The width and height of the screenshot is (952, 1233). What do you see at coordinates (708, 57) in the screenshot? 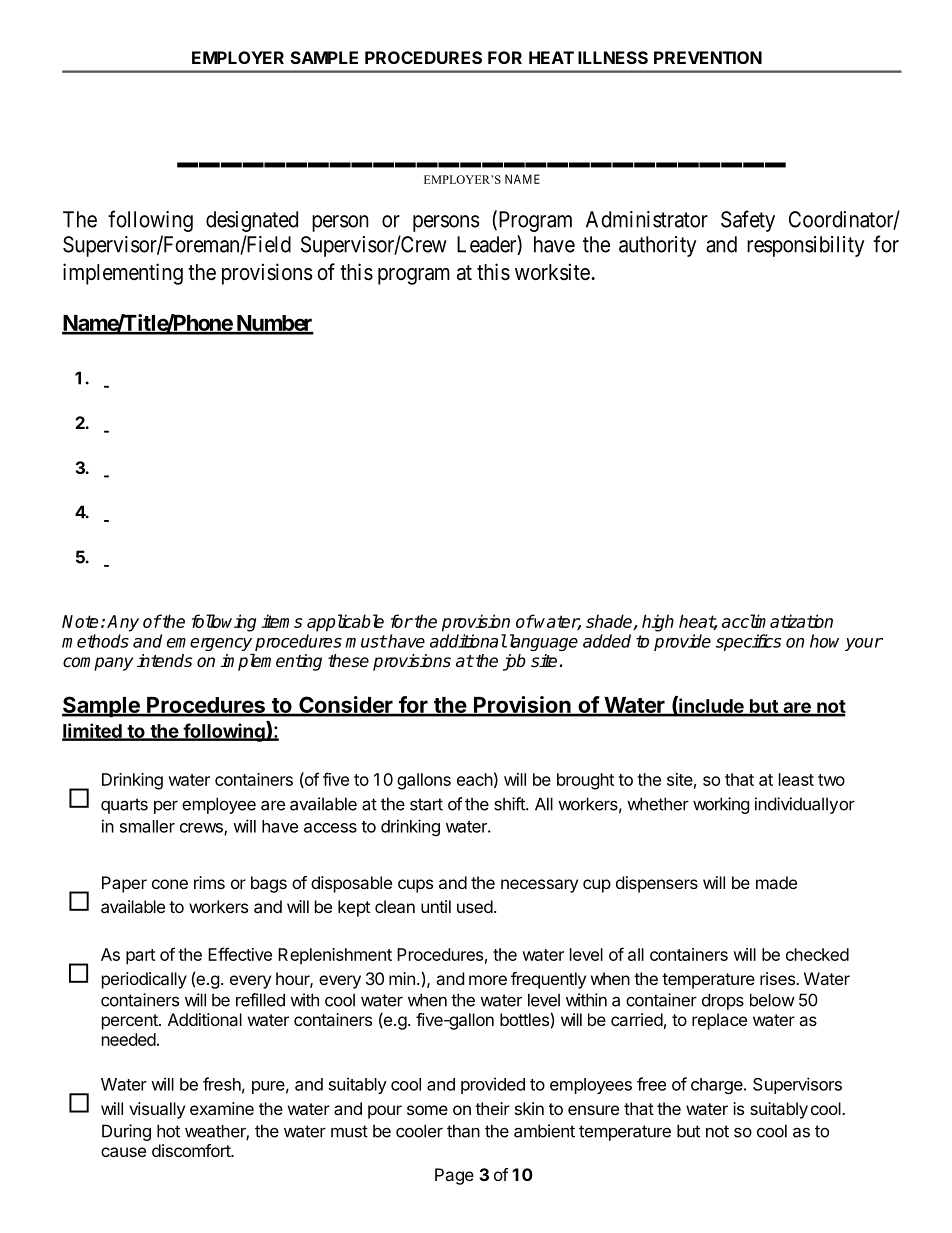
I see `PREVENTION` at bounding box center [708, 57].
